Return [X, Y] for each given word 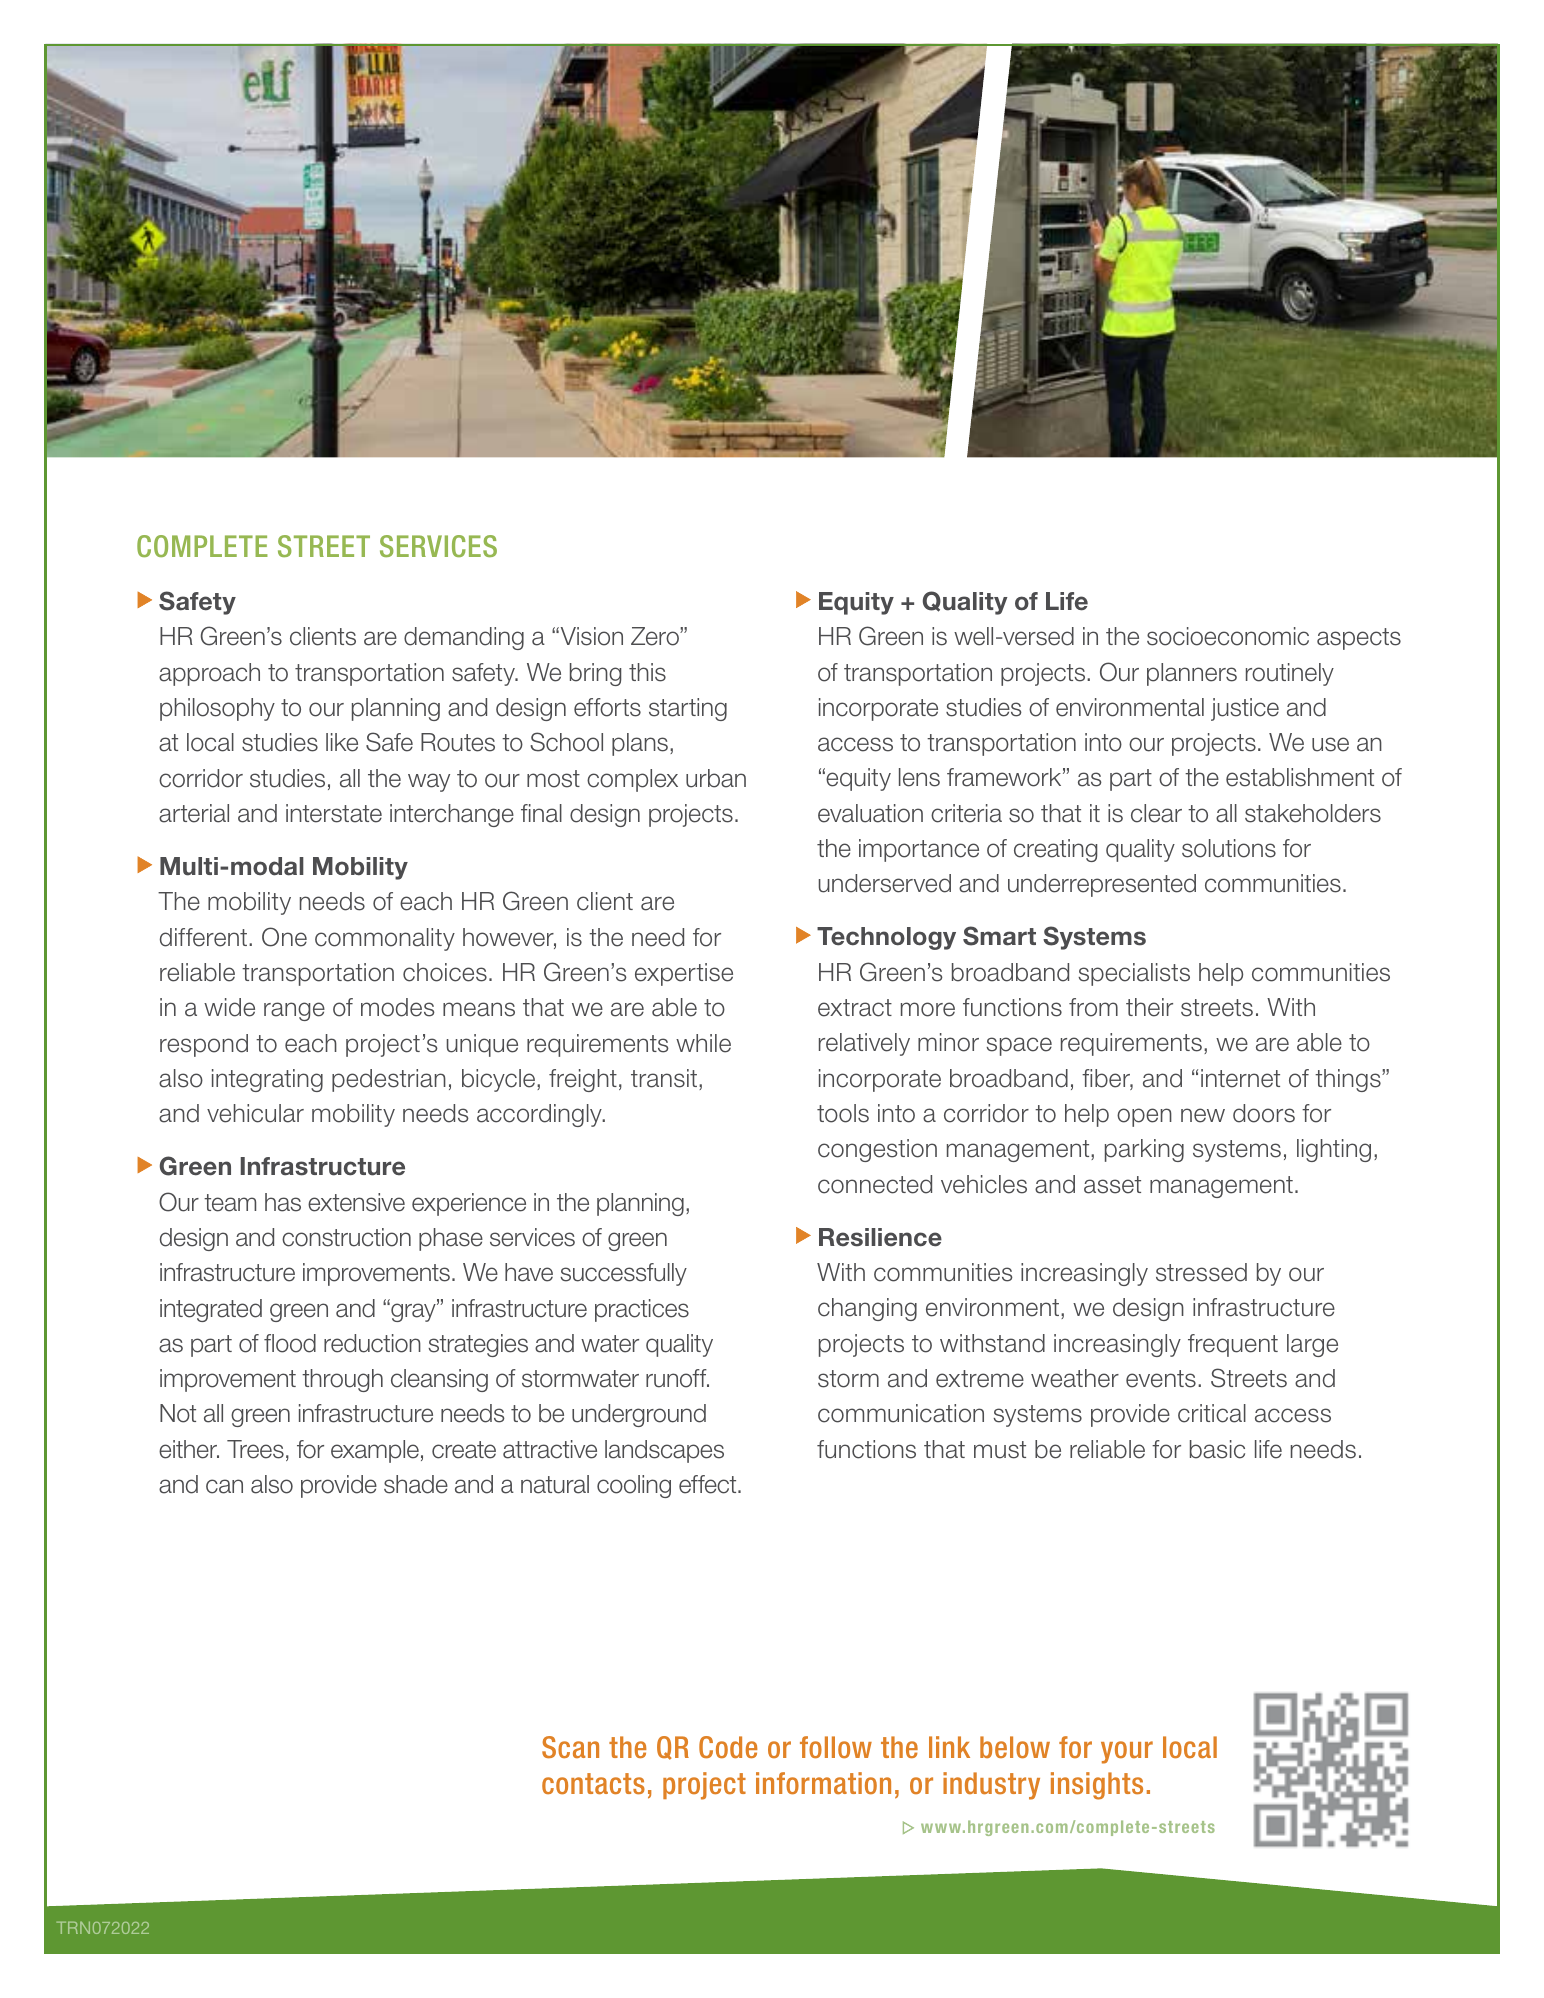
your [1127, 1752]
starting [688, 709]
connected [875, 1184]
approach [209, 674]
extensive [356, 1202]
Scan [570, 1747]
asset [1112, 1185]
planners [1192, 674]
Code [728, 1747]
